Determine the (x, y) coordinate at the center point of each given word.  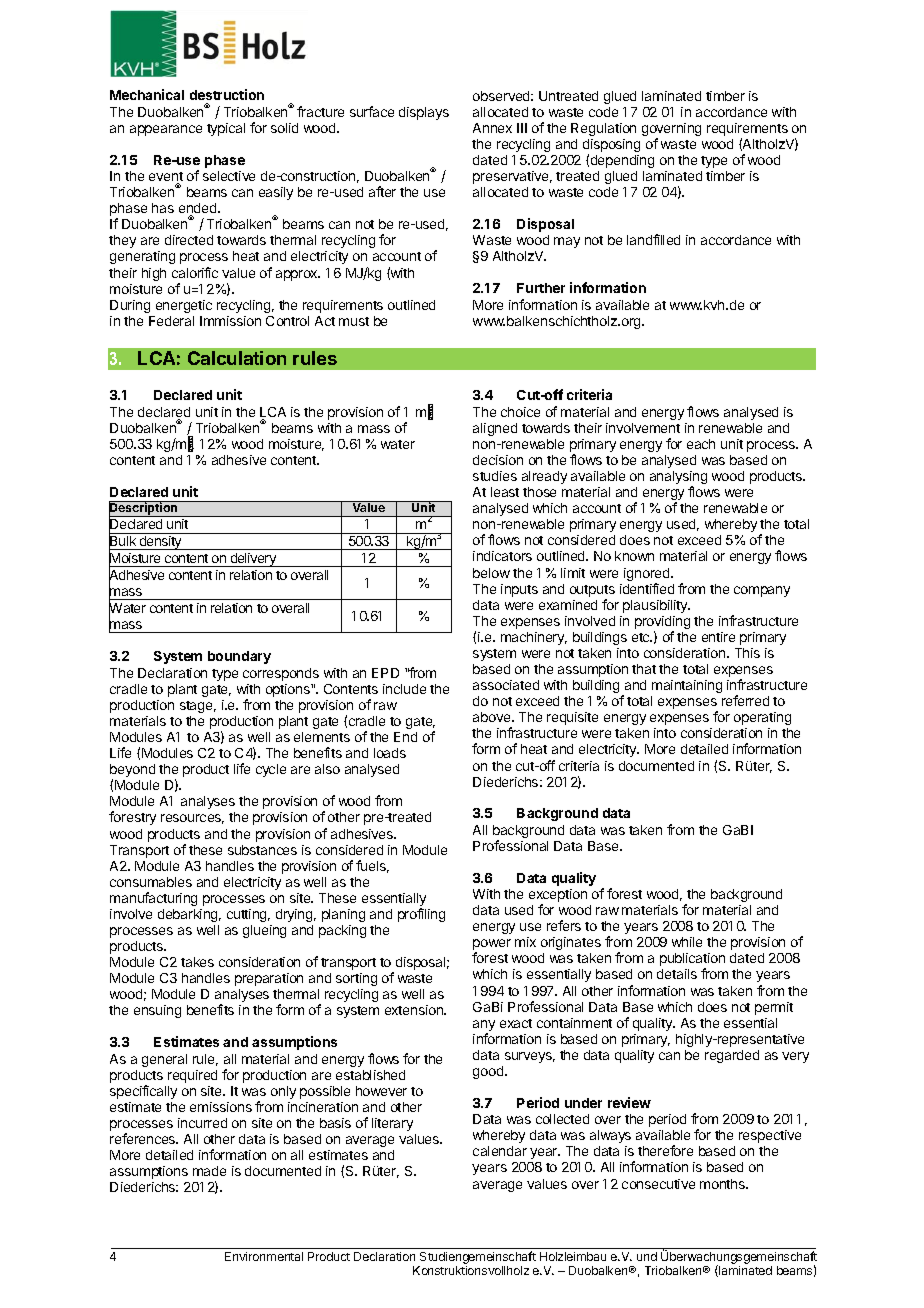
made (209, 1171)
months (723, 1184)
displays (424, 113)
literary (392, 1124)
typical (226, 129)
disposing (611, 147)
